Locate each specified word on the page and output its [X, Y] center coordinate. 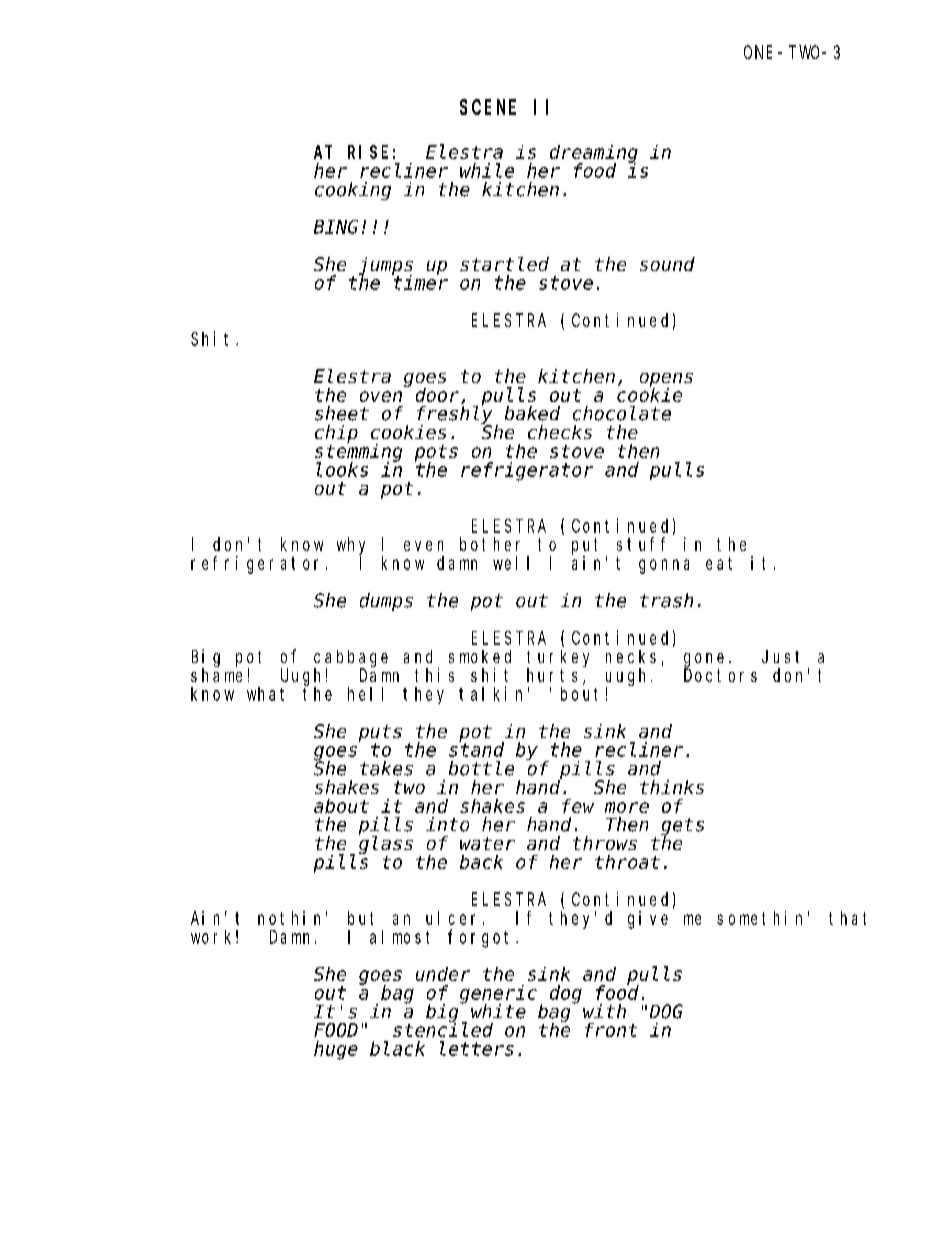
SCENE [488, 107]
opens [666, 380]
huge [336, 1050]
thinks [672, 787]
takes [386, 768]
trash [666, 600]
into [447, 824]
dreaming [594, 154]
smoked [480, 656]
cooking [353, 191]
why [351, 546]
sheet [342, 413]
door [439, 396]
